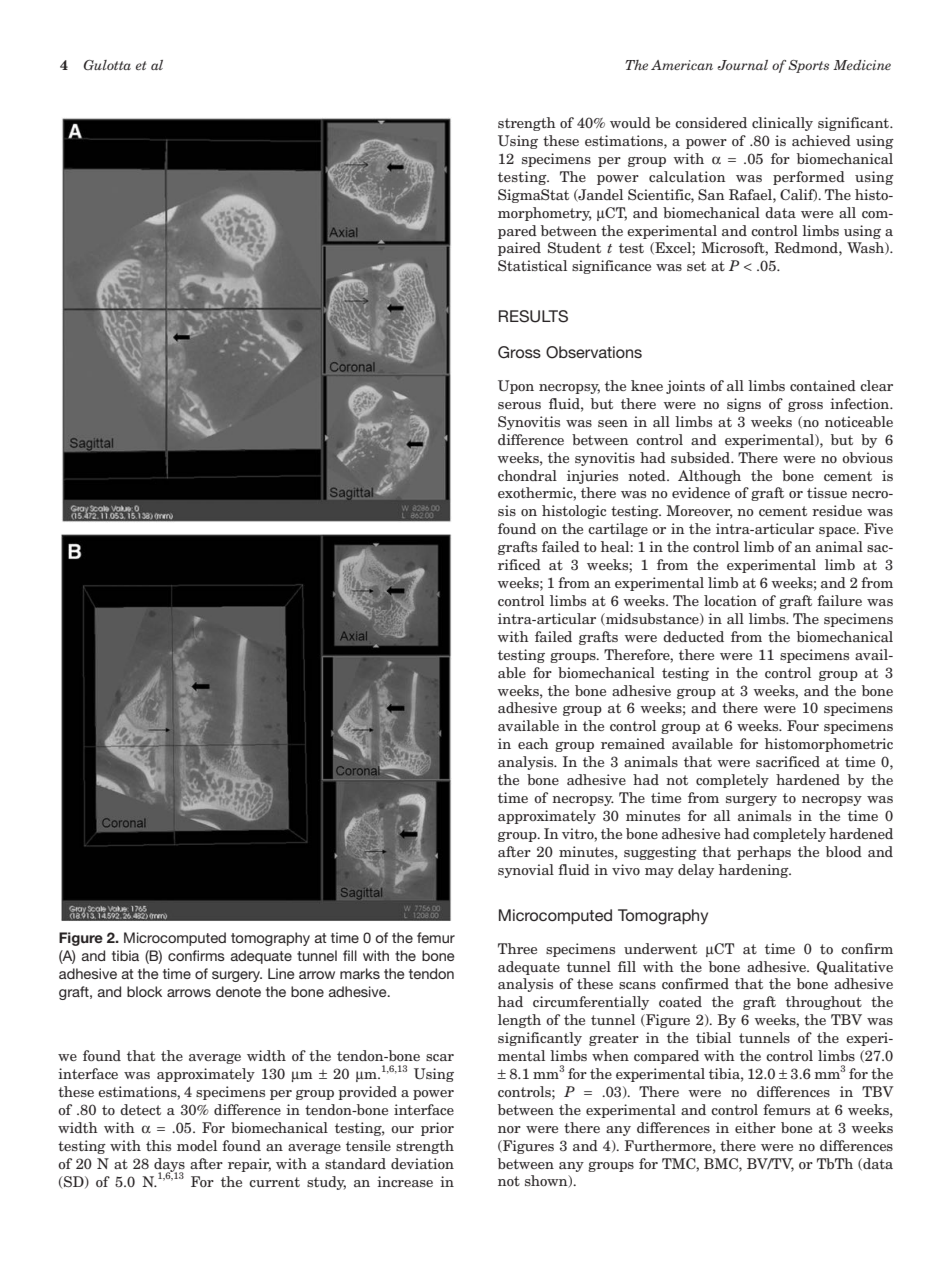 This document has width=952, height=1275. I want to click on clinically, so click(782, 124).
